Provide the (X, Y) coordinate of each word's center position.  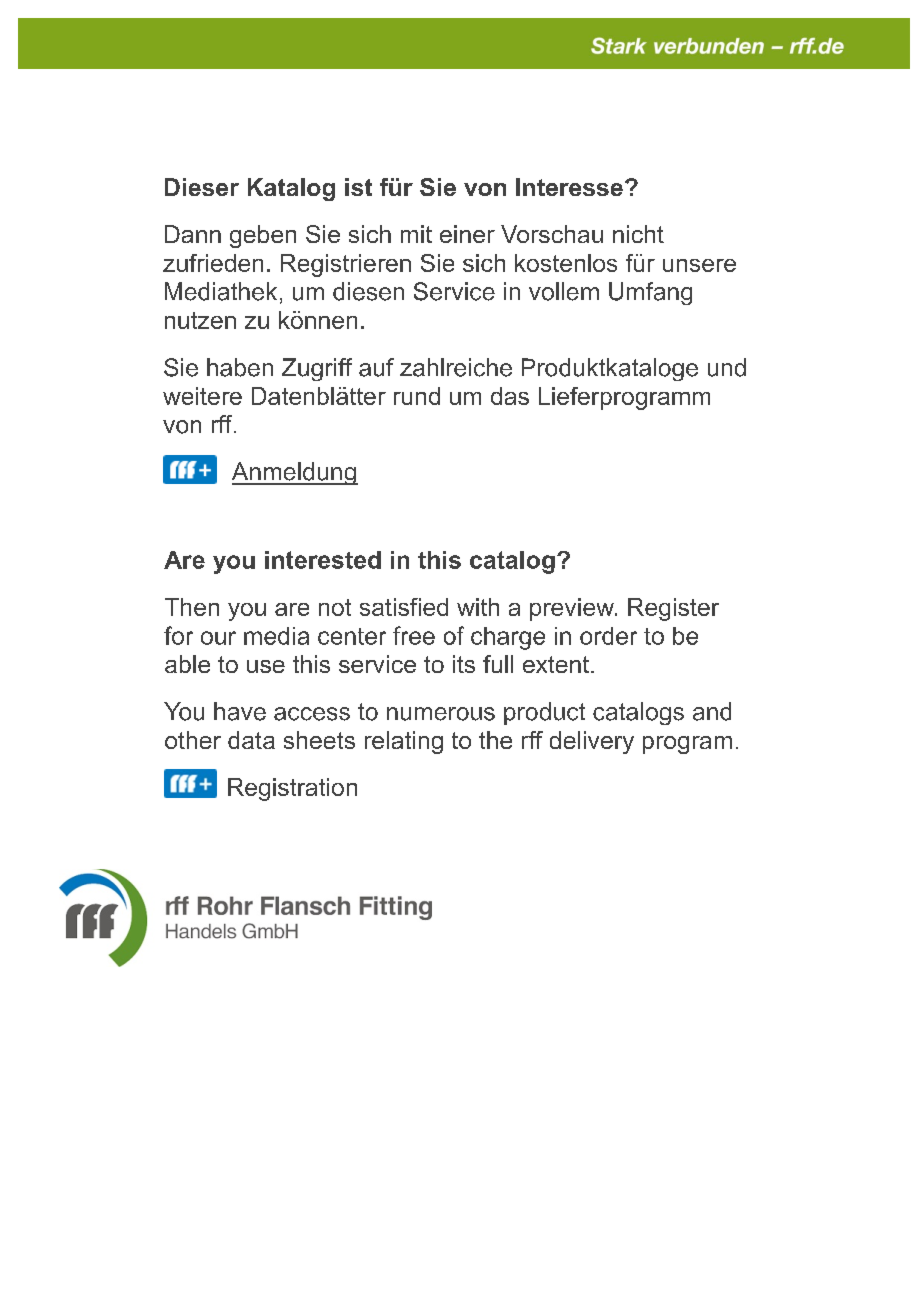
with (478, 607)
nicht (638, 234)
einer (467, 234)
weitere (202, 396)
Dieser (202, 187)
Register (673, 609)
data (251, 740)
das (510, 396)
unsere (699, 265)
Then (192, 607)
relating (404, 742)
